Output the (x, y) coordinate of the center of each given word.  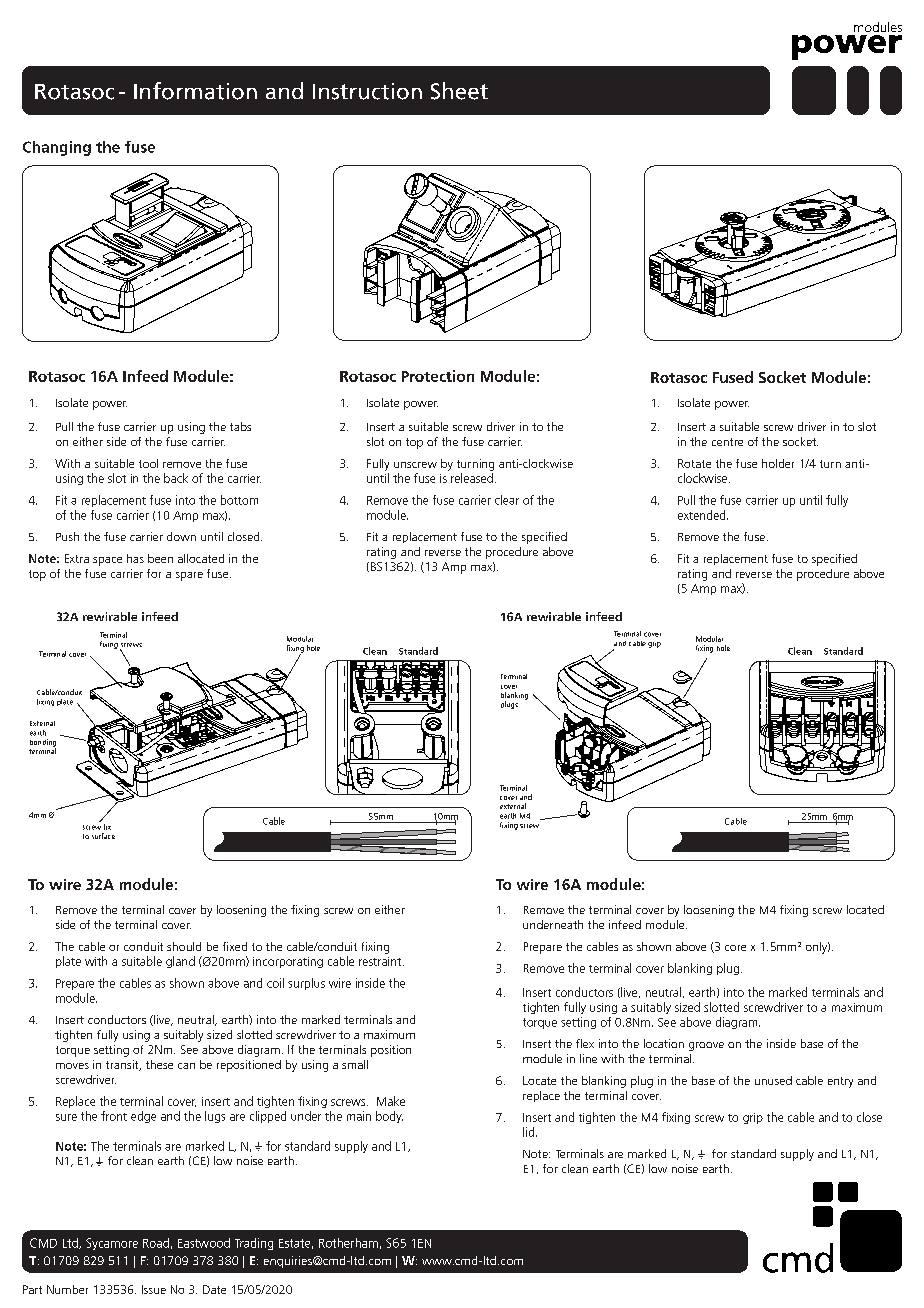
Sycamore (112, 1244)
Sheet (459, 91)
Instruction (367, 91)
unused (773, 1080)
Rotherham (348, 1243)
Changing (57, 148)
